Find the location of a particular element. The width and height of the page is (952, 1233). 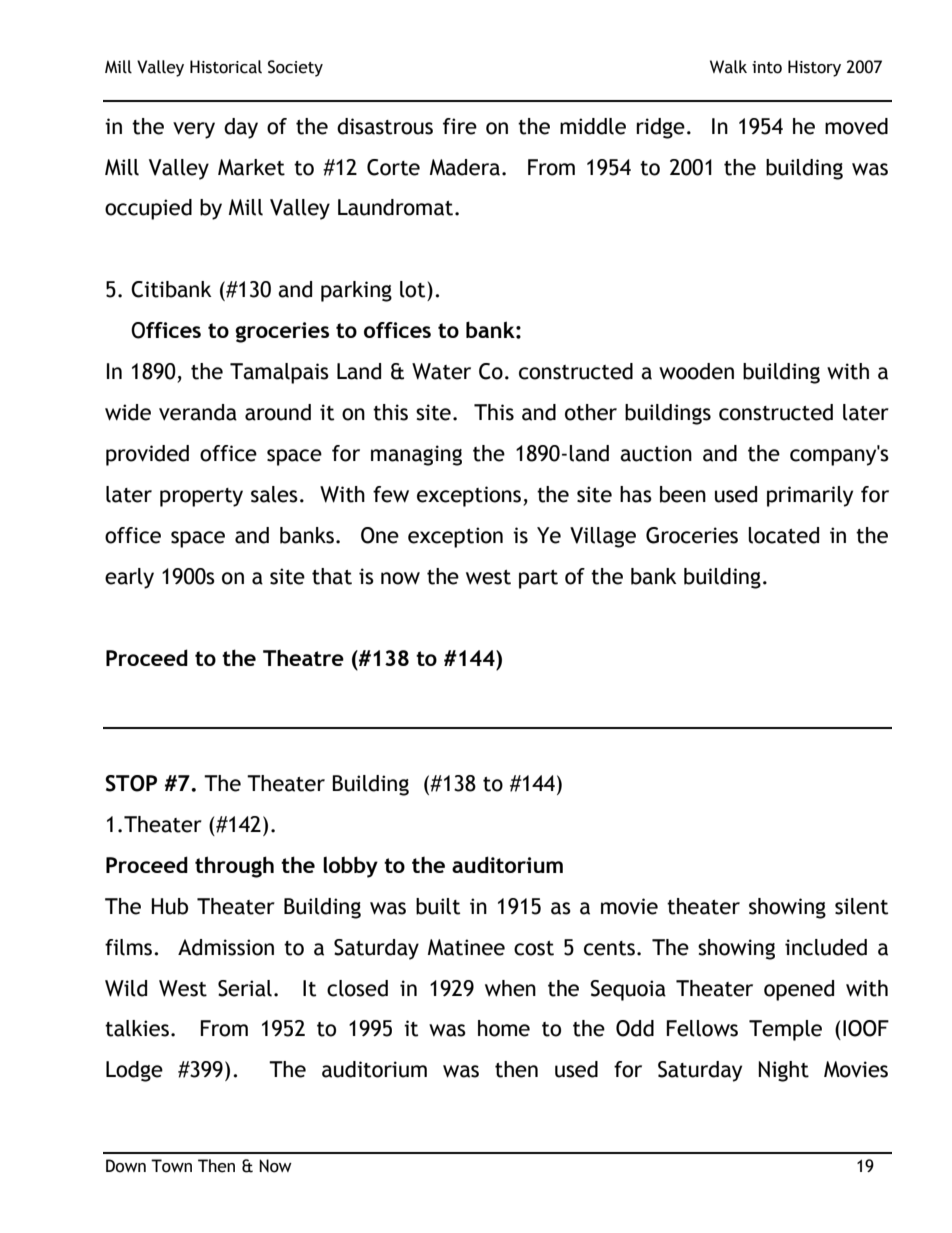

very is located at coordinates (194, 130).
